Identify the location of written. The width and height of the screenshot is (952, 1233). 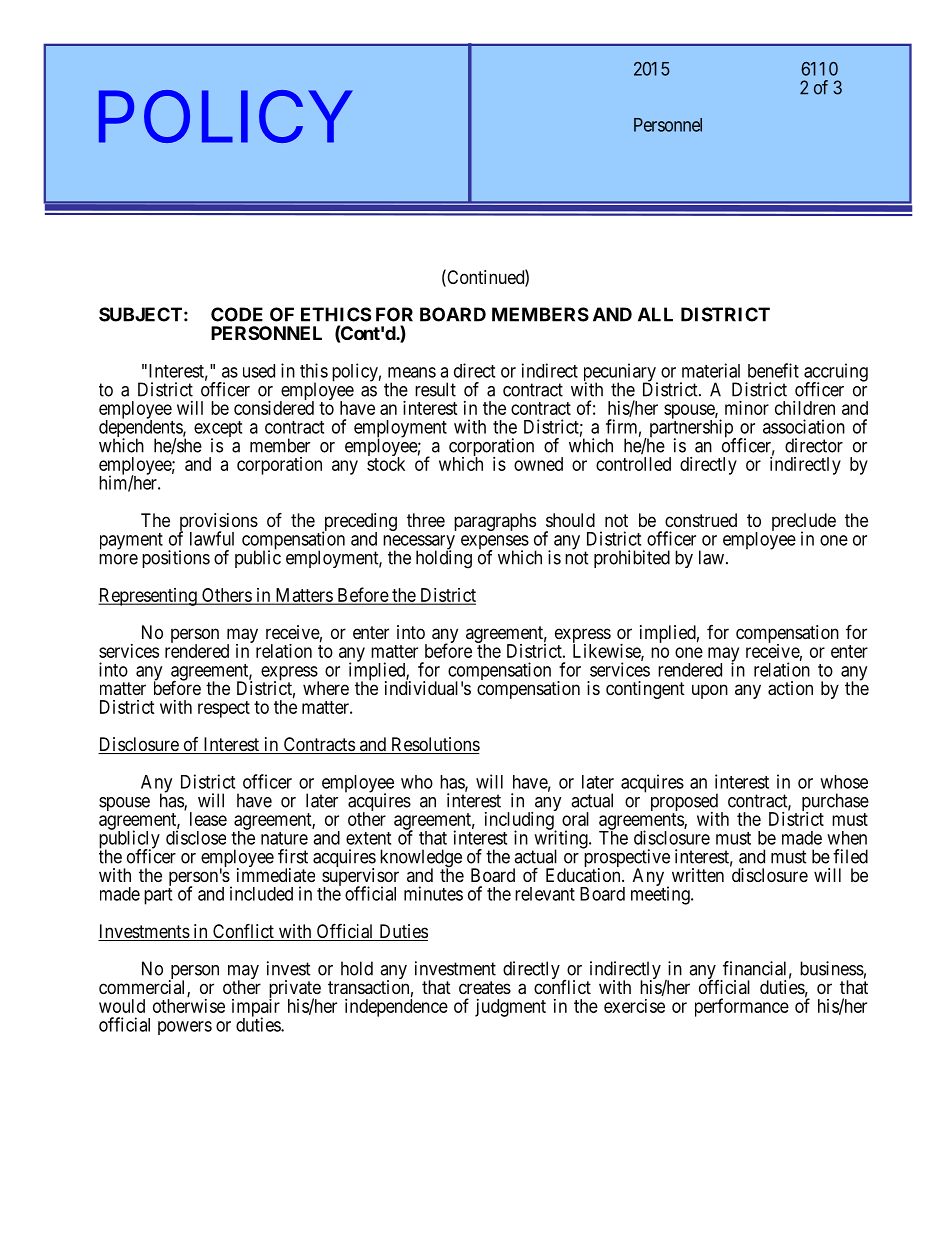
(698, 875).
